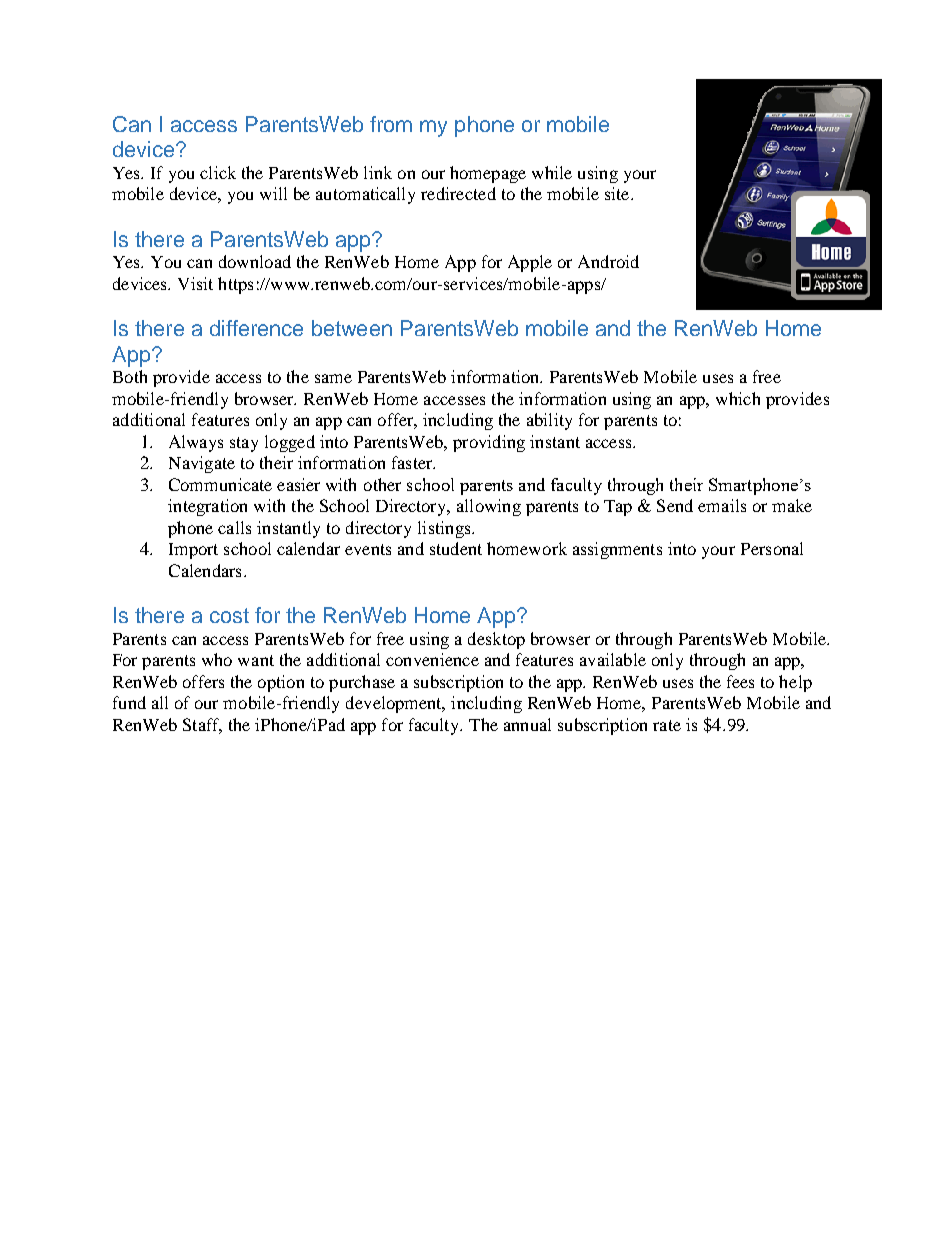  I want to click on click, so click(218, 172).
